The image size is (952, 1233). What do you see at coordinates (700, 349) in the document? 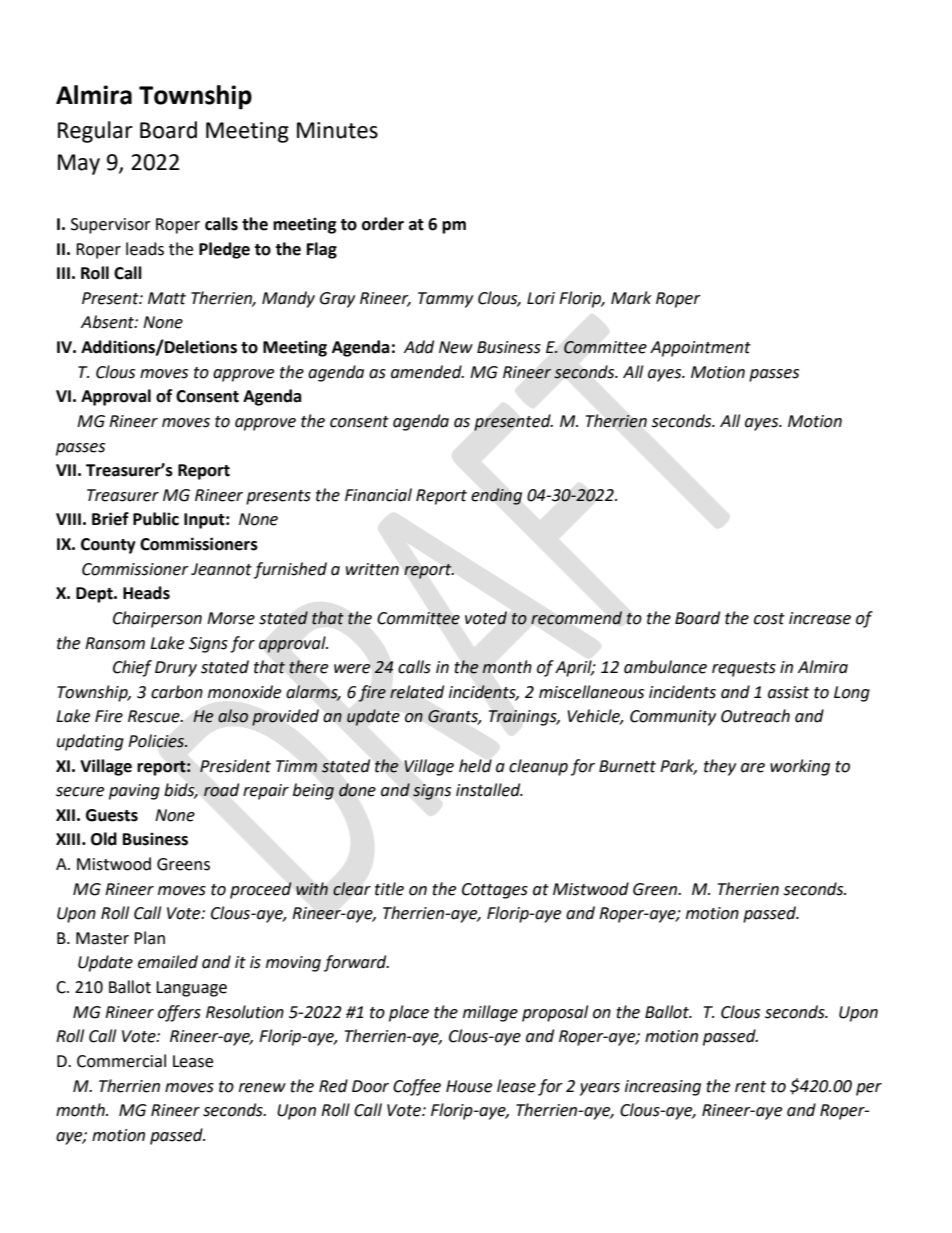
I see `Appointment` at bounding box center [700, 349].
